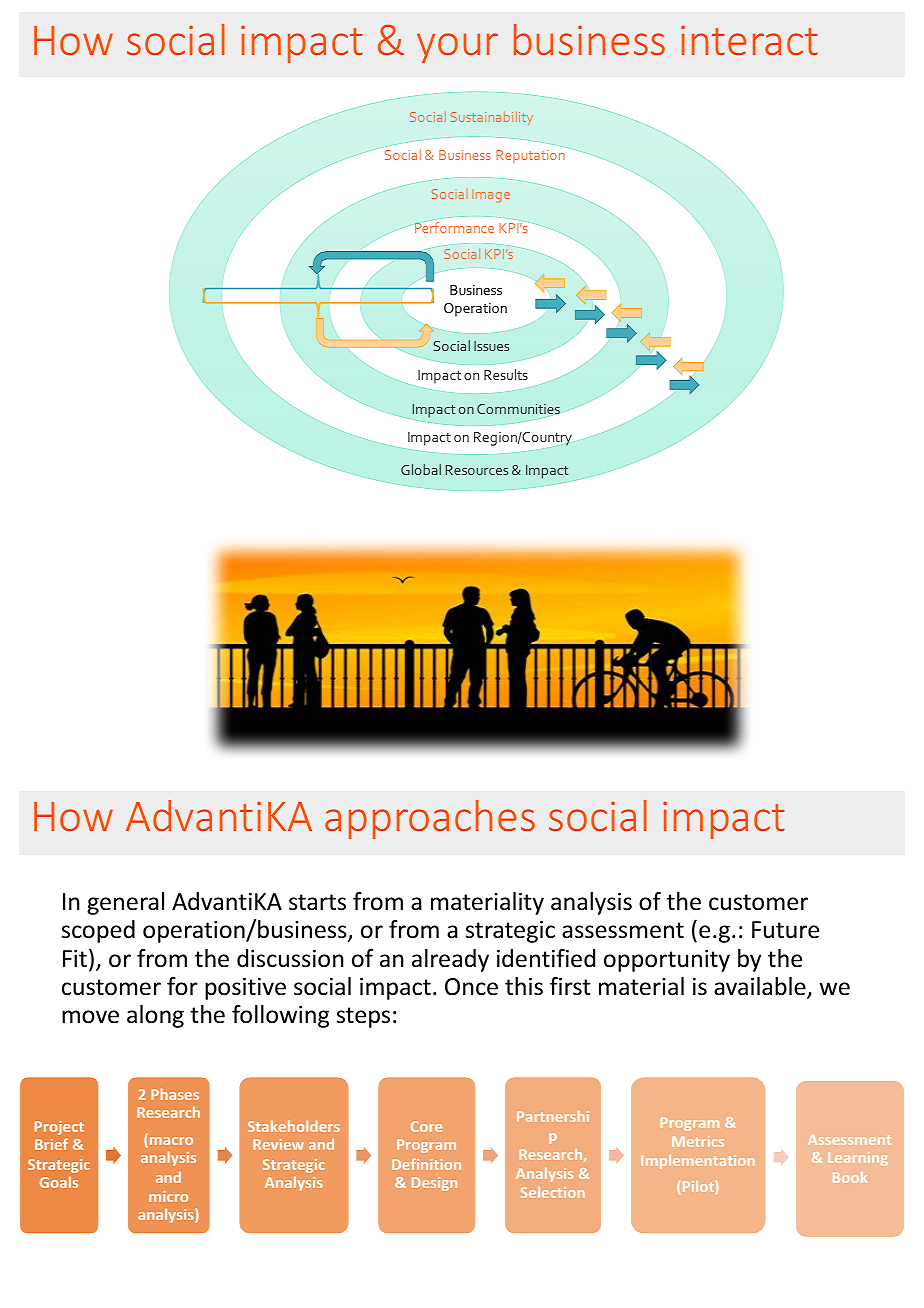 Image resolution: width=924 pixels, height=1308 pixels. What do you see at coordinates (98, 931) in the page?
I see `scoped` at bounding box center [98, 931].
